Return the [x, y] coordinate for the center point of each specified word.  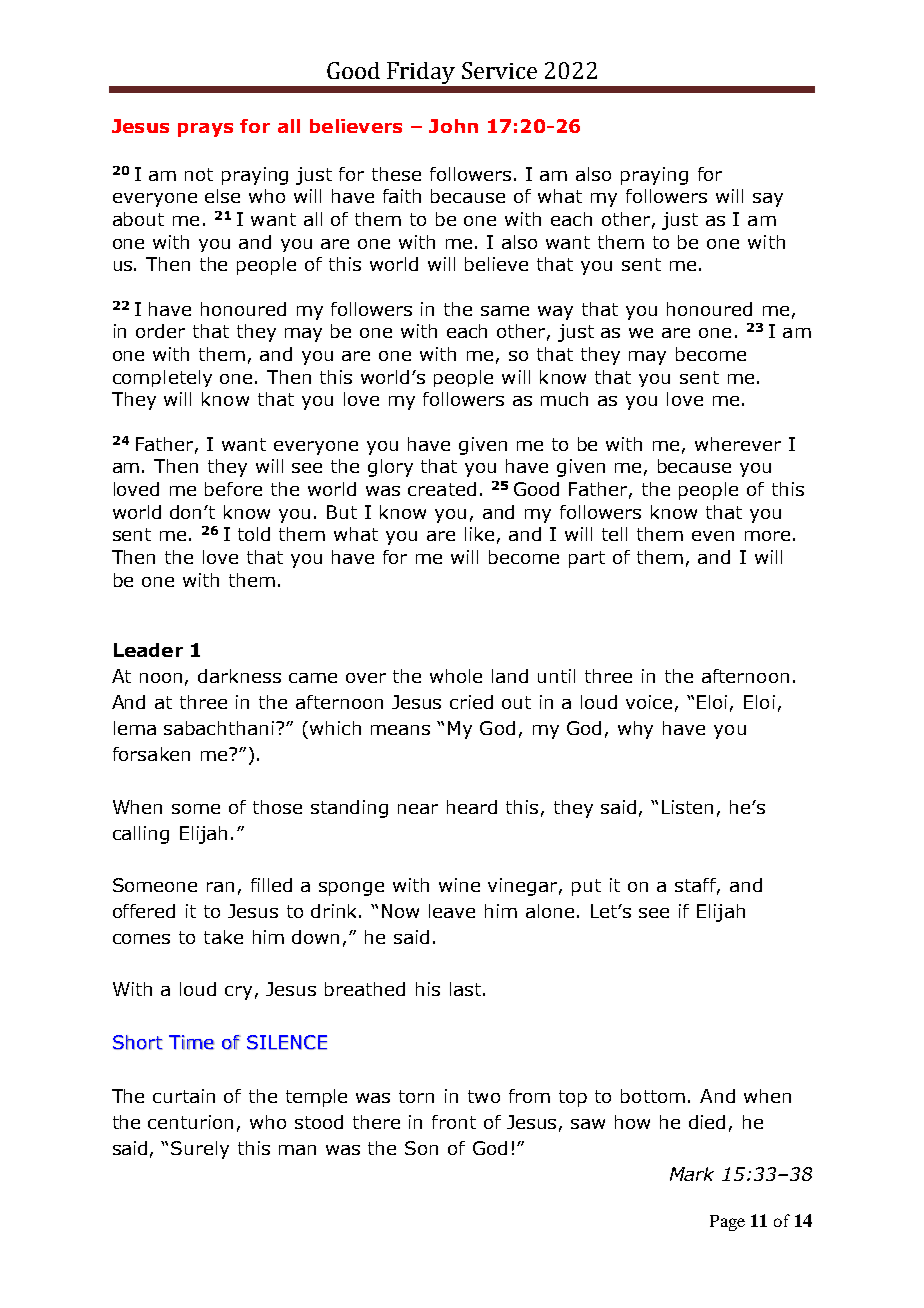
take [223, 937]
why [635, 730]
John [453, 126]
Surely [200, 1150]
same [505, 311]
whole [456, 676]
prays [205, 130]
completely [162, 378]
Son [421, 1148]
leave [452, 911]
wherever [738, 444]
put [586, 887]
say [768, 200]
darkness [239, 676]
